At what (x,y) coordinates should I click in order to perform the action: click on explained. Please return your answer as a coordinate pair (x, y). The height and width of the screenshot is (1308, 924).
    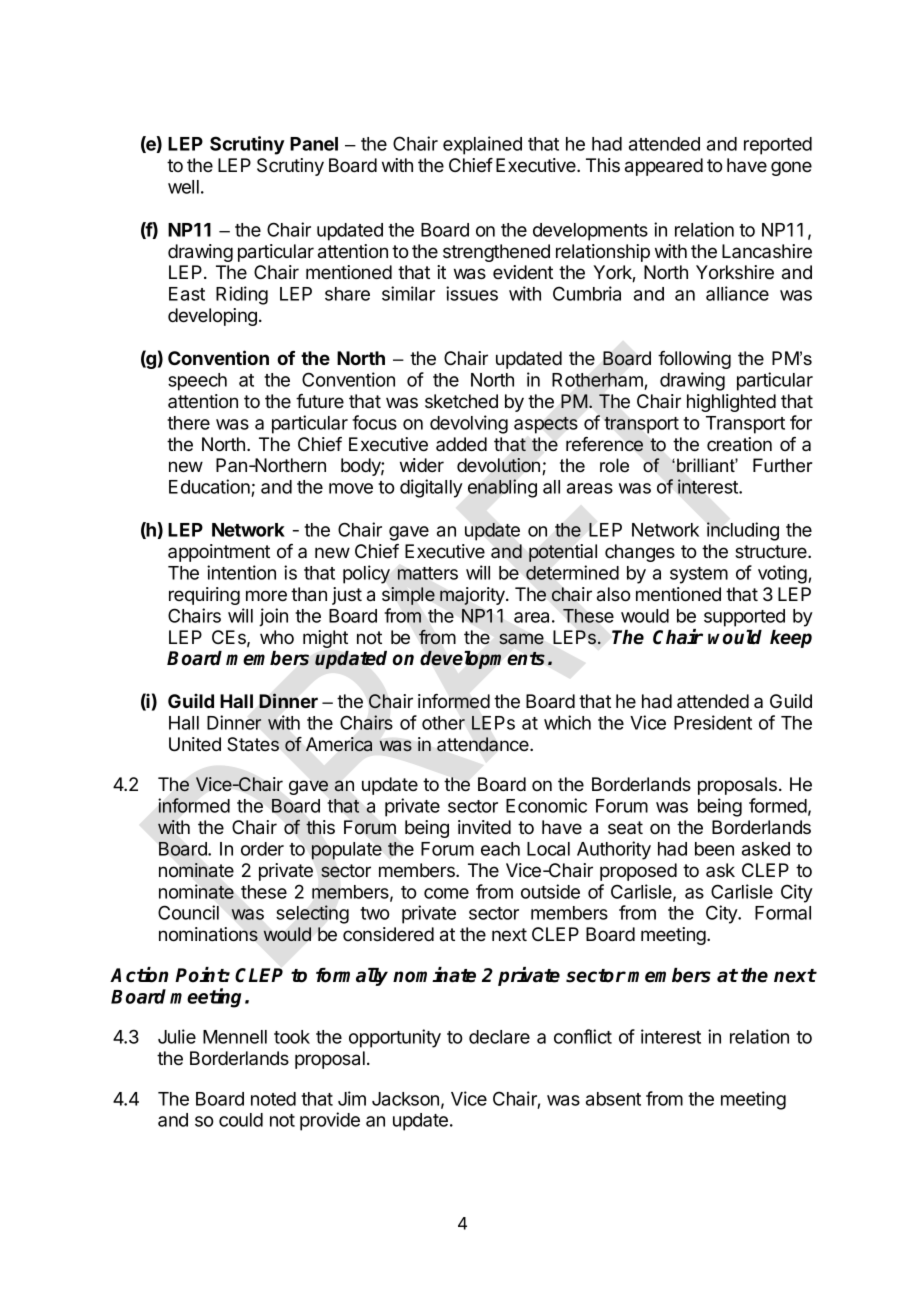
    Looking at the image, I should click on (482, 145).
